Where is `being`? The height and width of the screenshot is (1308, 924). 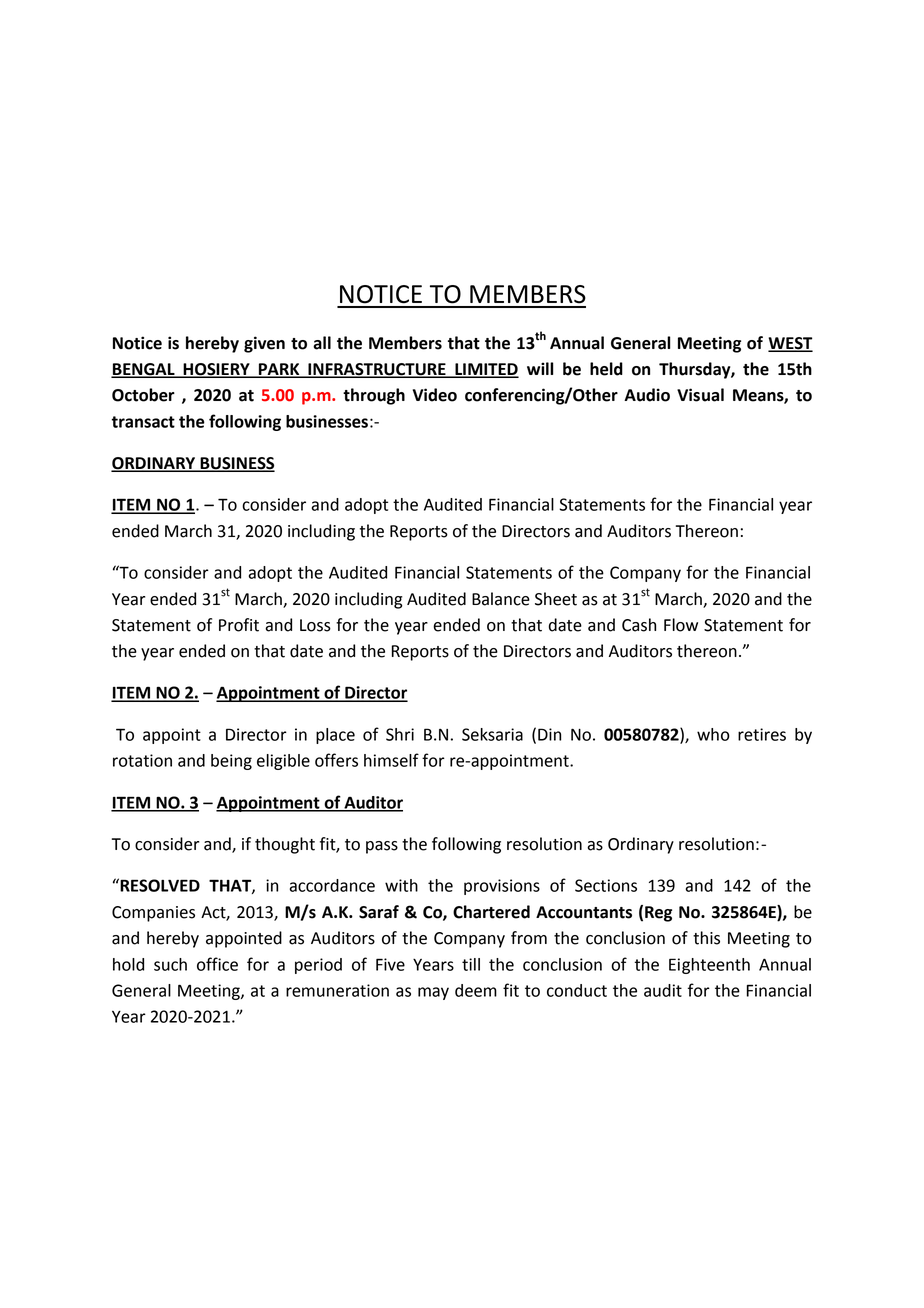 being is located at coordinates (231, 762).
